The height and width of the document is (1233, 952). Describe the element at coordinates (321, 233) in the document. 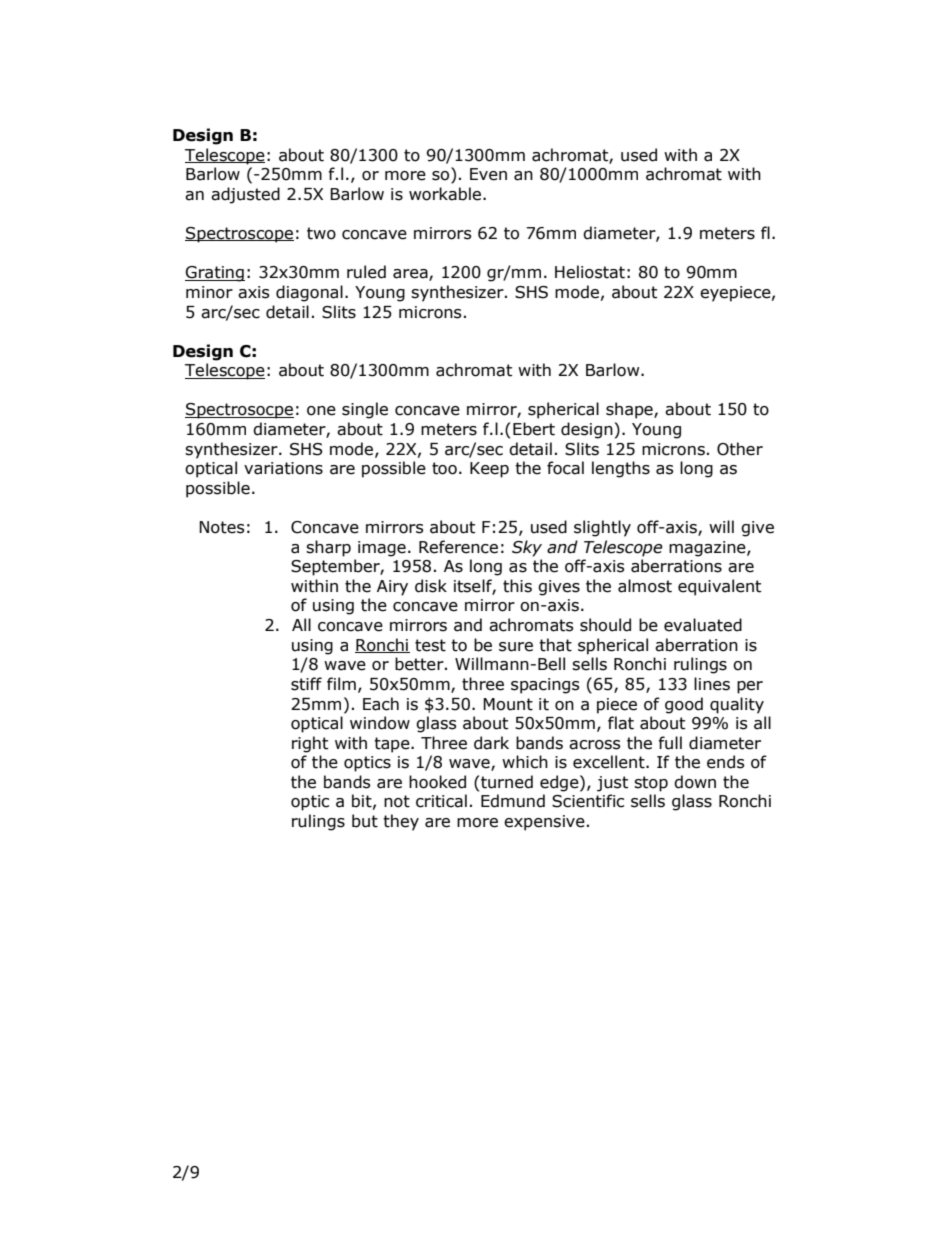

I see `two` at that location.
